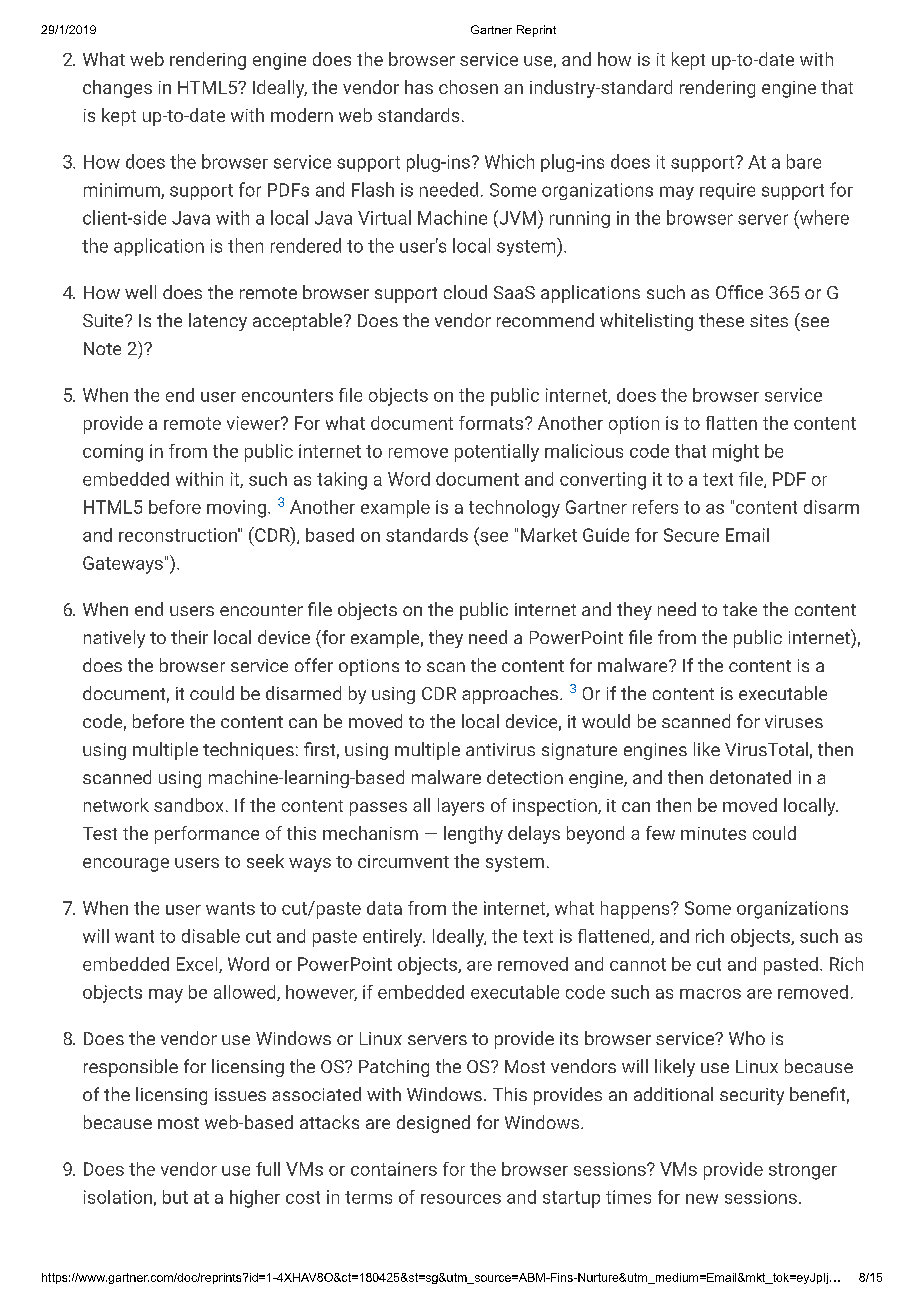  Describe the element at coordinates (491, 423) in the document. I see `formats` at that location.
